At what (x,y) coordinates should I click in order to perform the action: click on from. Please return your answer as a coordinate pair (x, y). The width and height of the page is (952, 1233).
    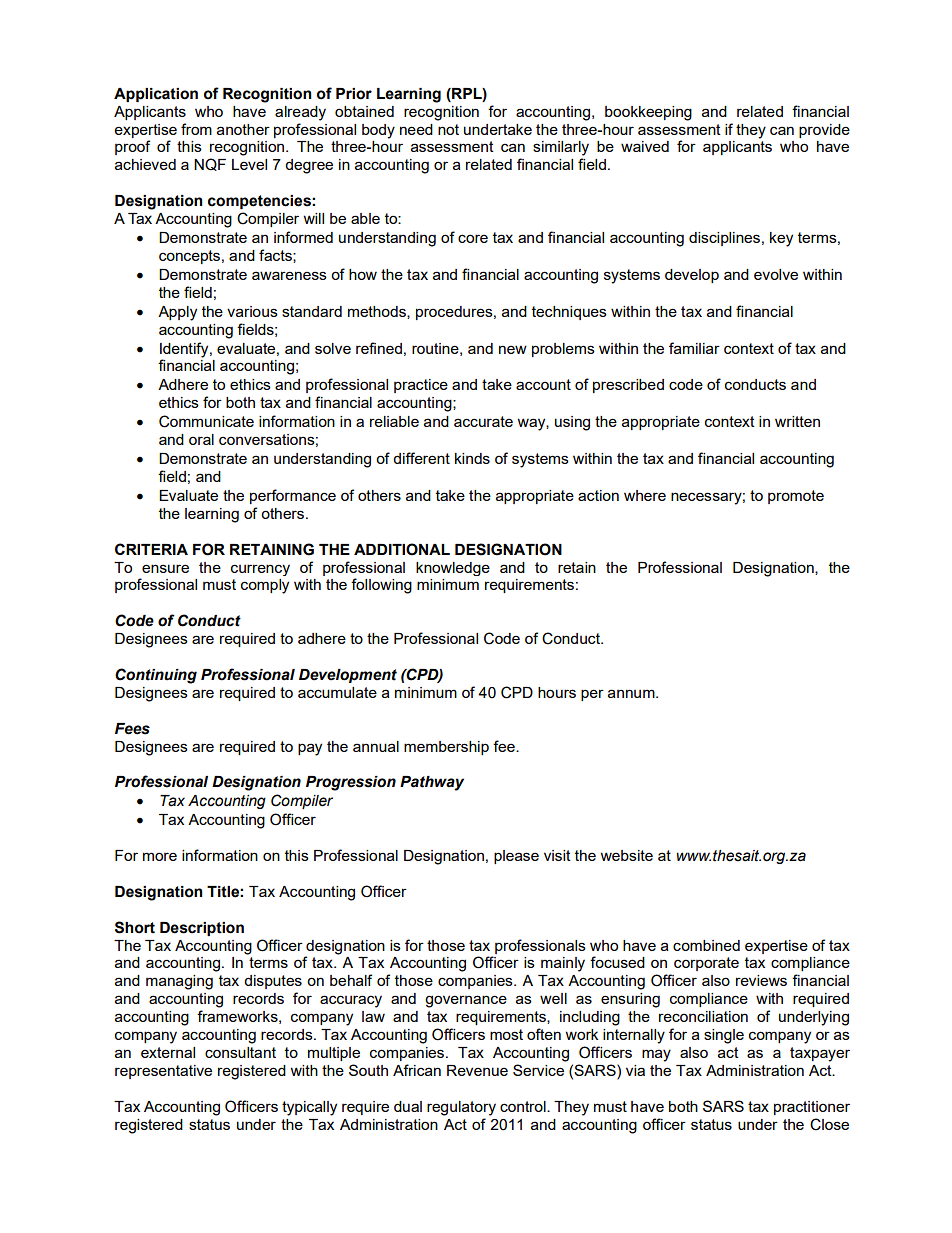
    Looking at the image, I should click on (196, 129).
